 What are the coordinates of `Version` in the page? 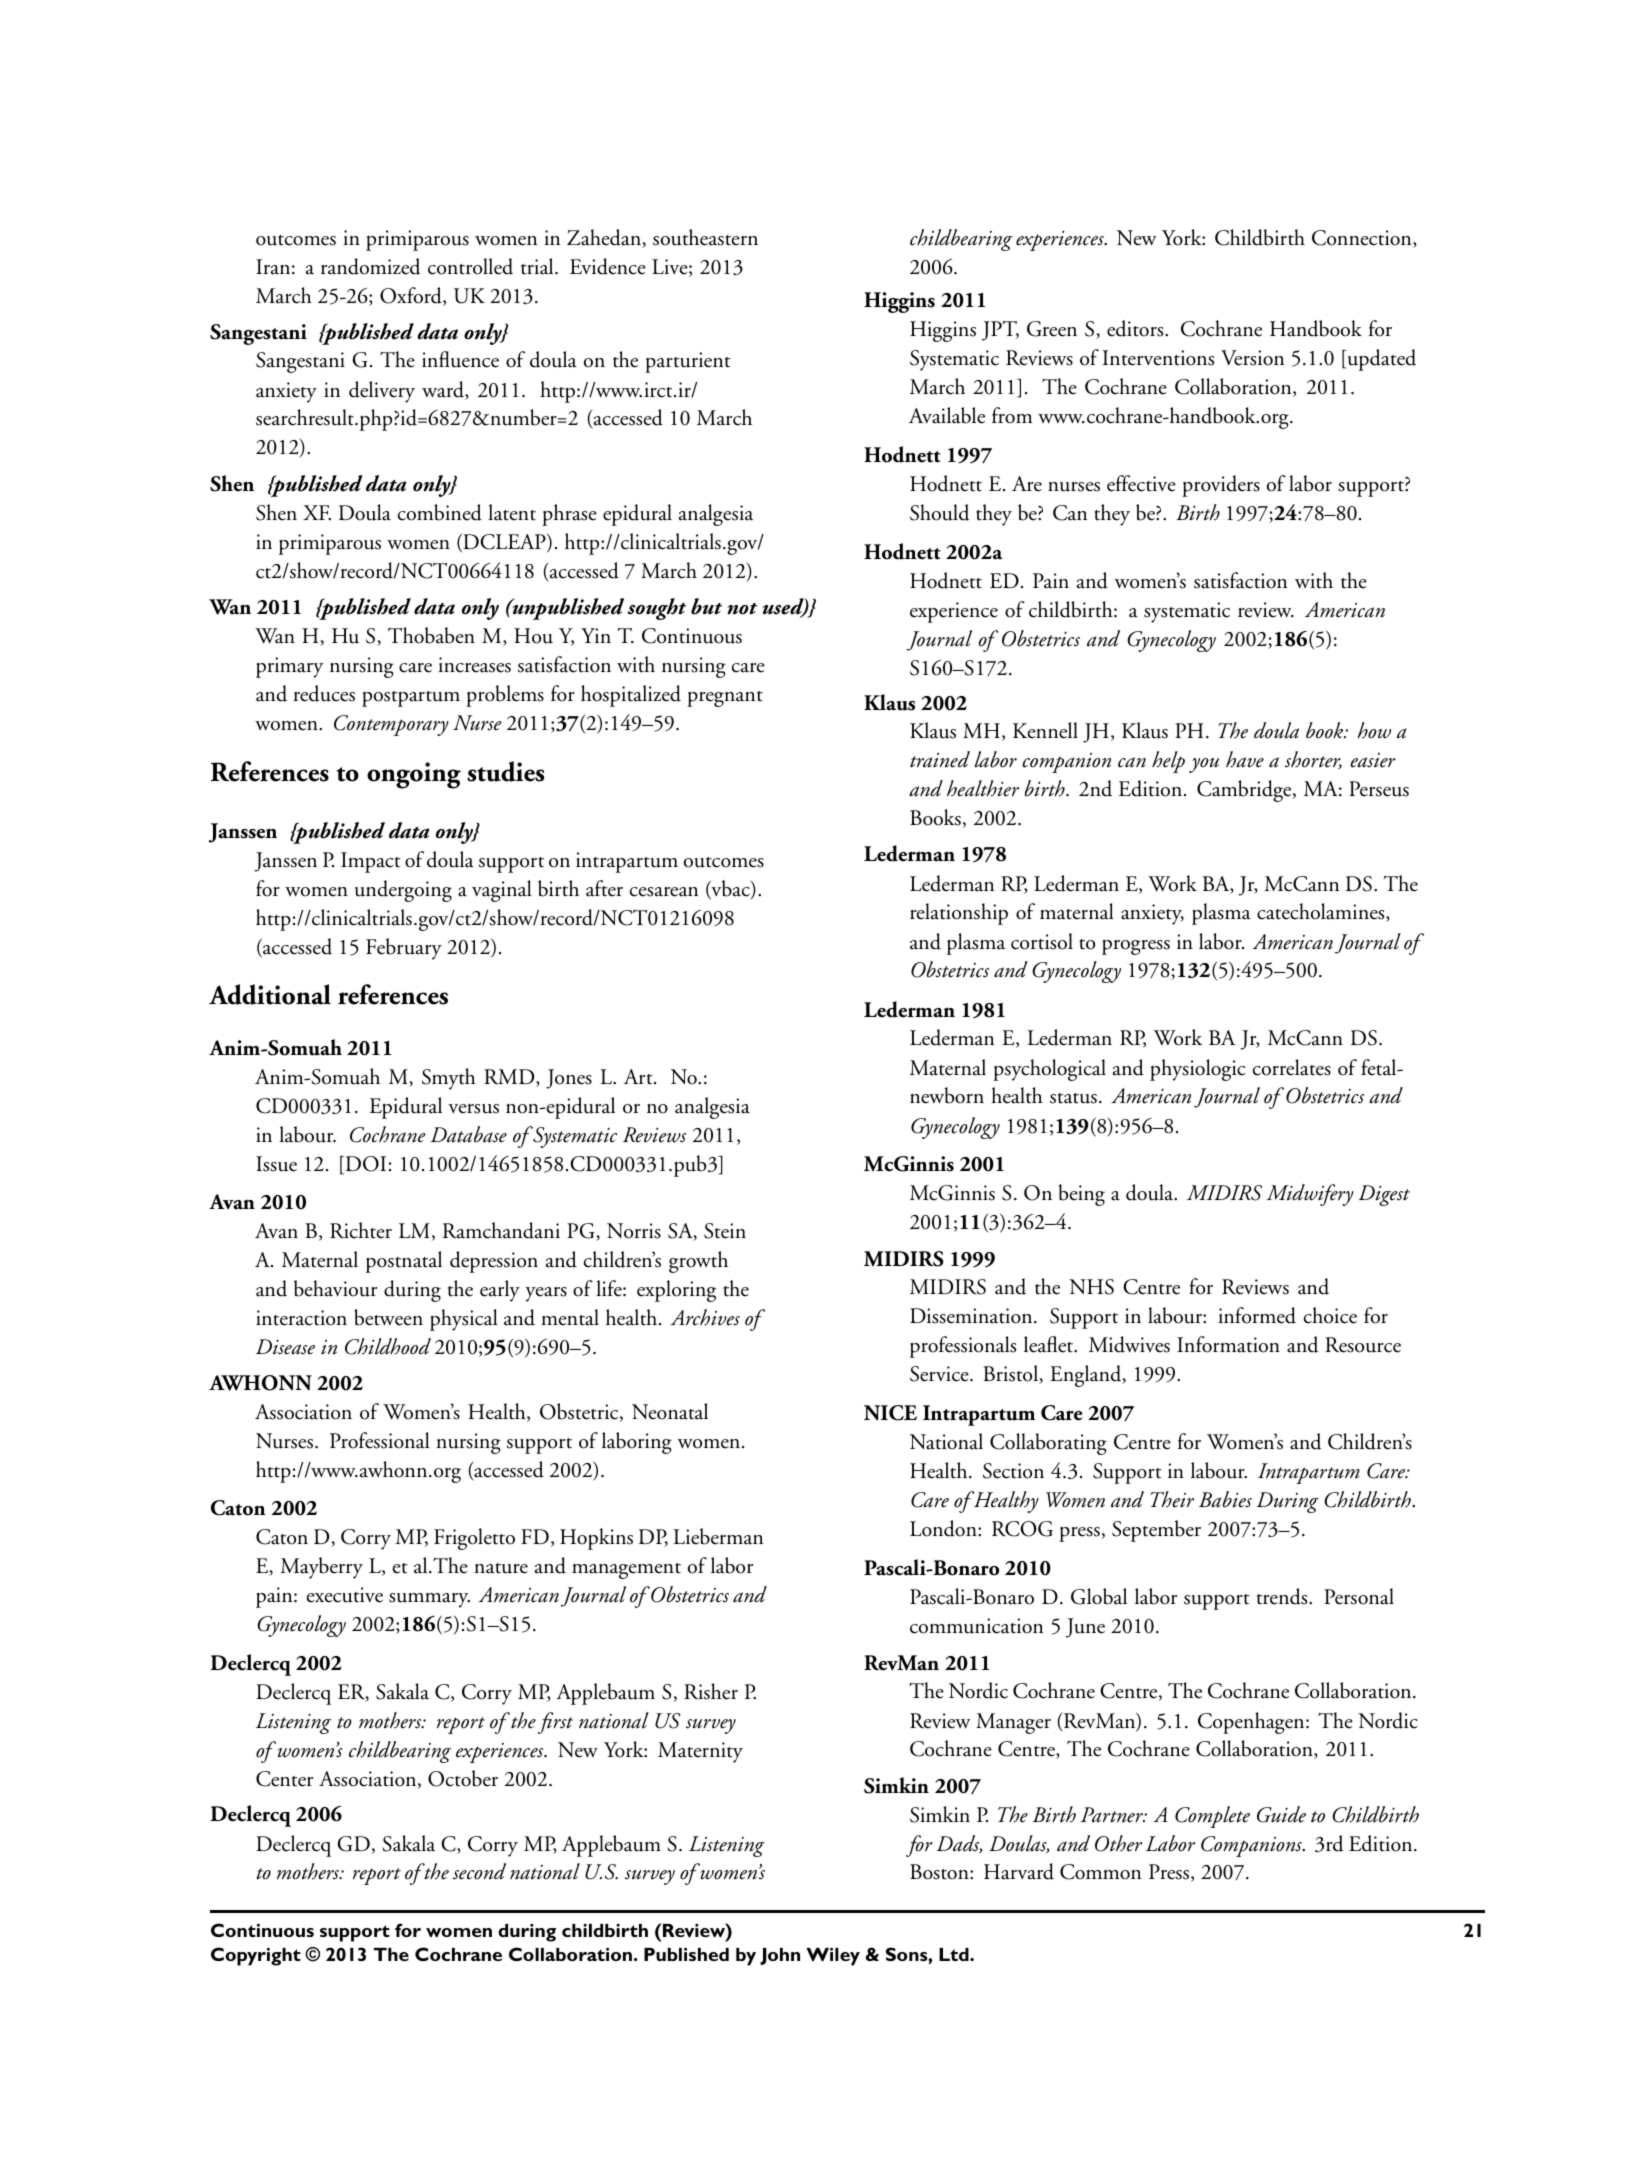 It's located at (1252, 358).
